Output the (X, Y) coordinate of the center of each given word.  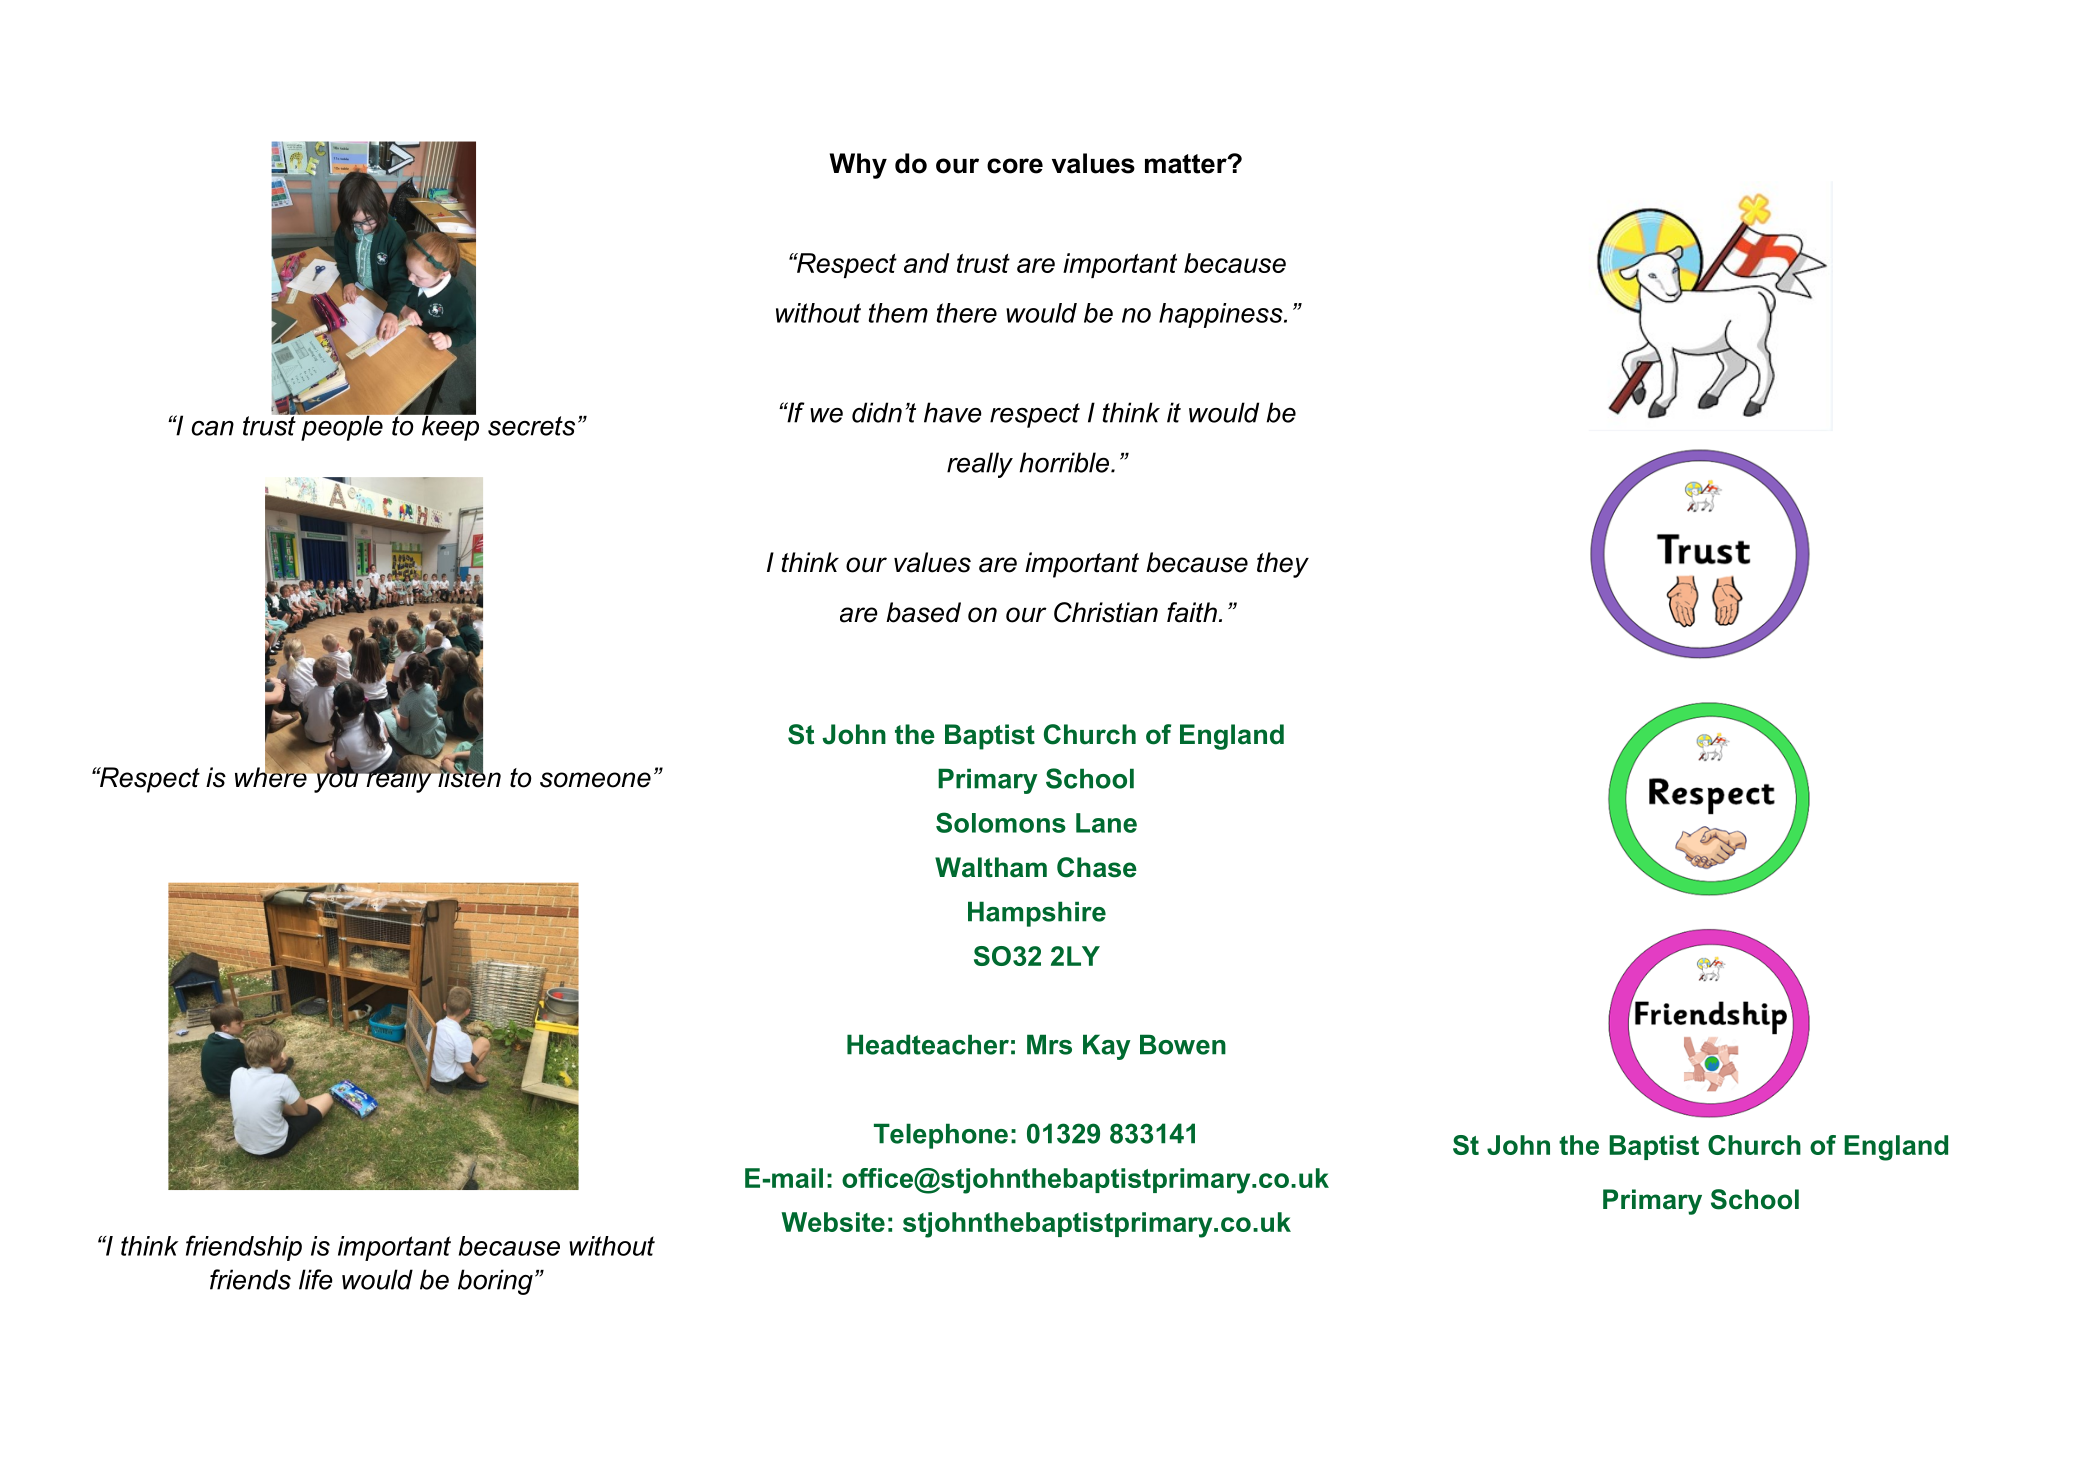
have (953, 412)
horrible (1064, 462)
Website (833, 1222)
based (923, 612)
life (316, 1279)
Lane (1106, 823)
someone (595, 780)
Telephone (941, 1136)
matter (1187, 164)
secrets (531, 426)
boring (495, 1282)
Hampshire (1037, 914)
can (213, 428)
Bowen (1183, 1044)
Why (858, 166)
